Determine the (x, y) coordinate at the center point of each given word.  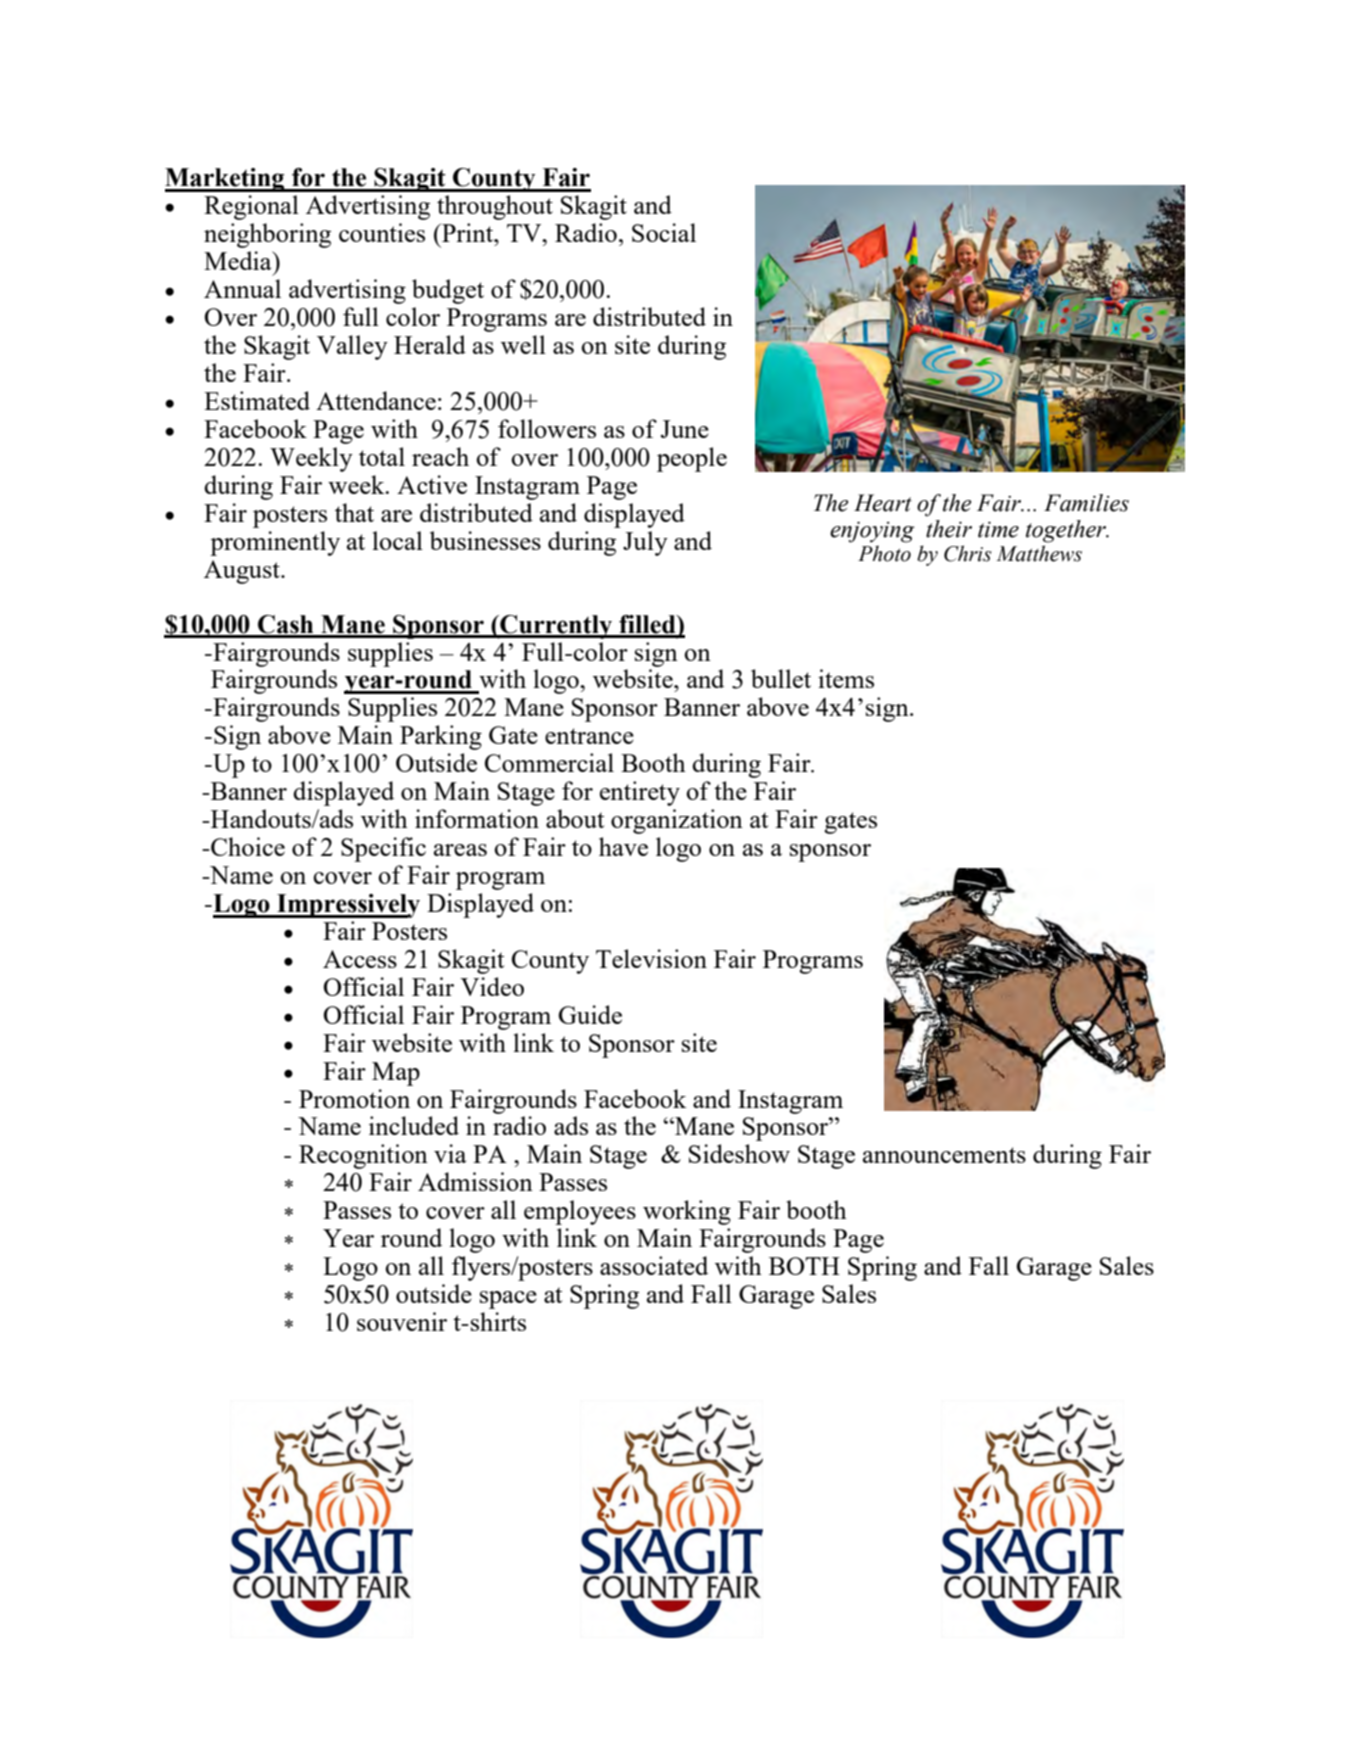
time (998, 530)
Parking (441, 737)
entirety (640, 793)
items (846, 678)
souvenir (402, 1321)
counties (382, 232)
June (685, 429)
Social (664, 232)
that (354, 512)
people (692, 459)
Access (360, 959)
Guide (590, 1014)
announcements (944, 1155)
